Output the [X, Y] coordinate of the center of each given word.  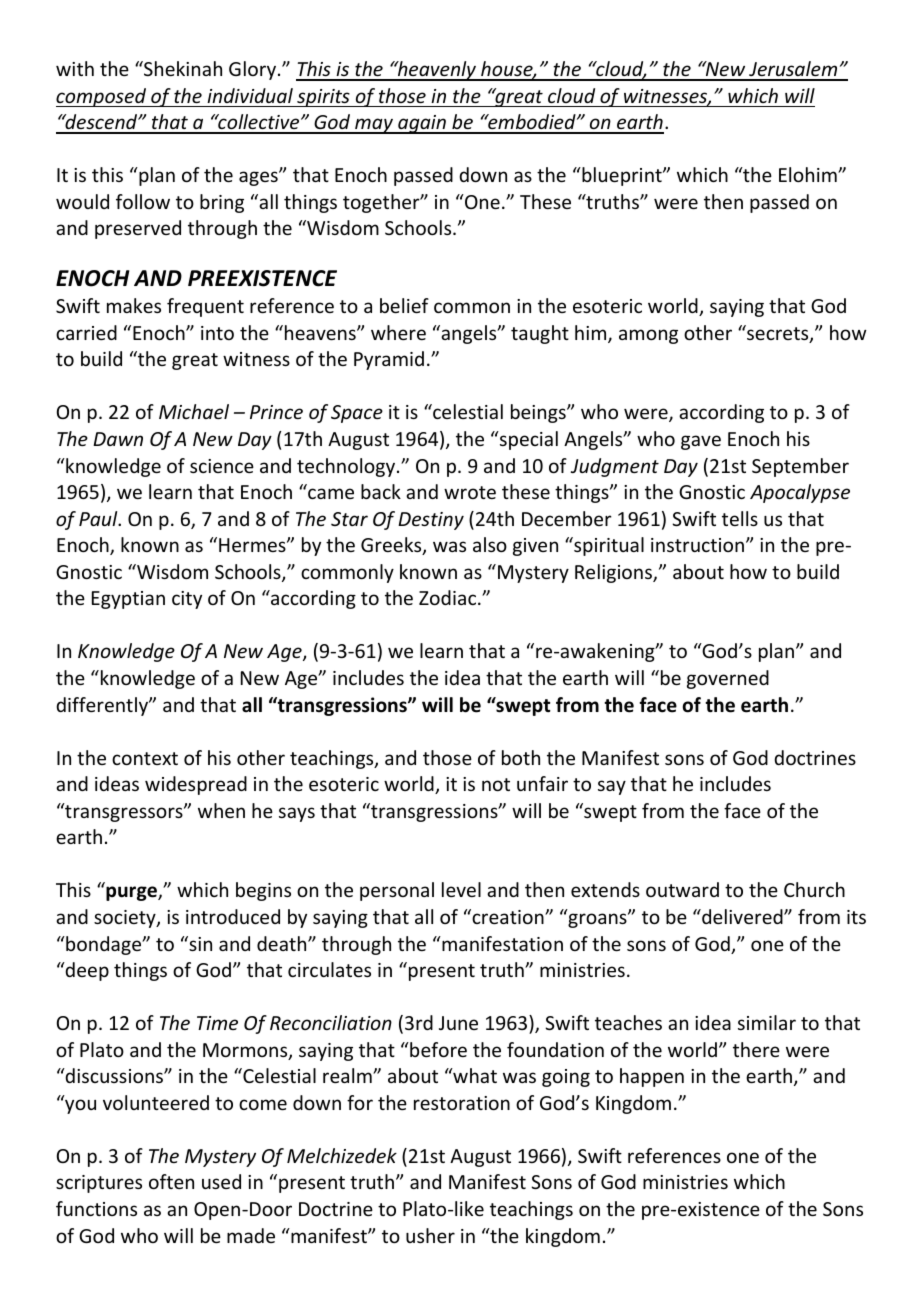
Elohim [809, 174]
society [126, 919]
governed [728, 679]
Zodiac [449, 597]
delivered [742, 916]
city [187, 600]
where [398, 332]
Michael [194, 411]
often [171, 1181]
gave [701, 442]
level [461, 889]
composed [102, 97]
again [422, 124]
